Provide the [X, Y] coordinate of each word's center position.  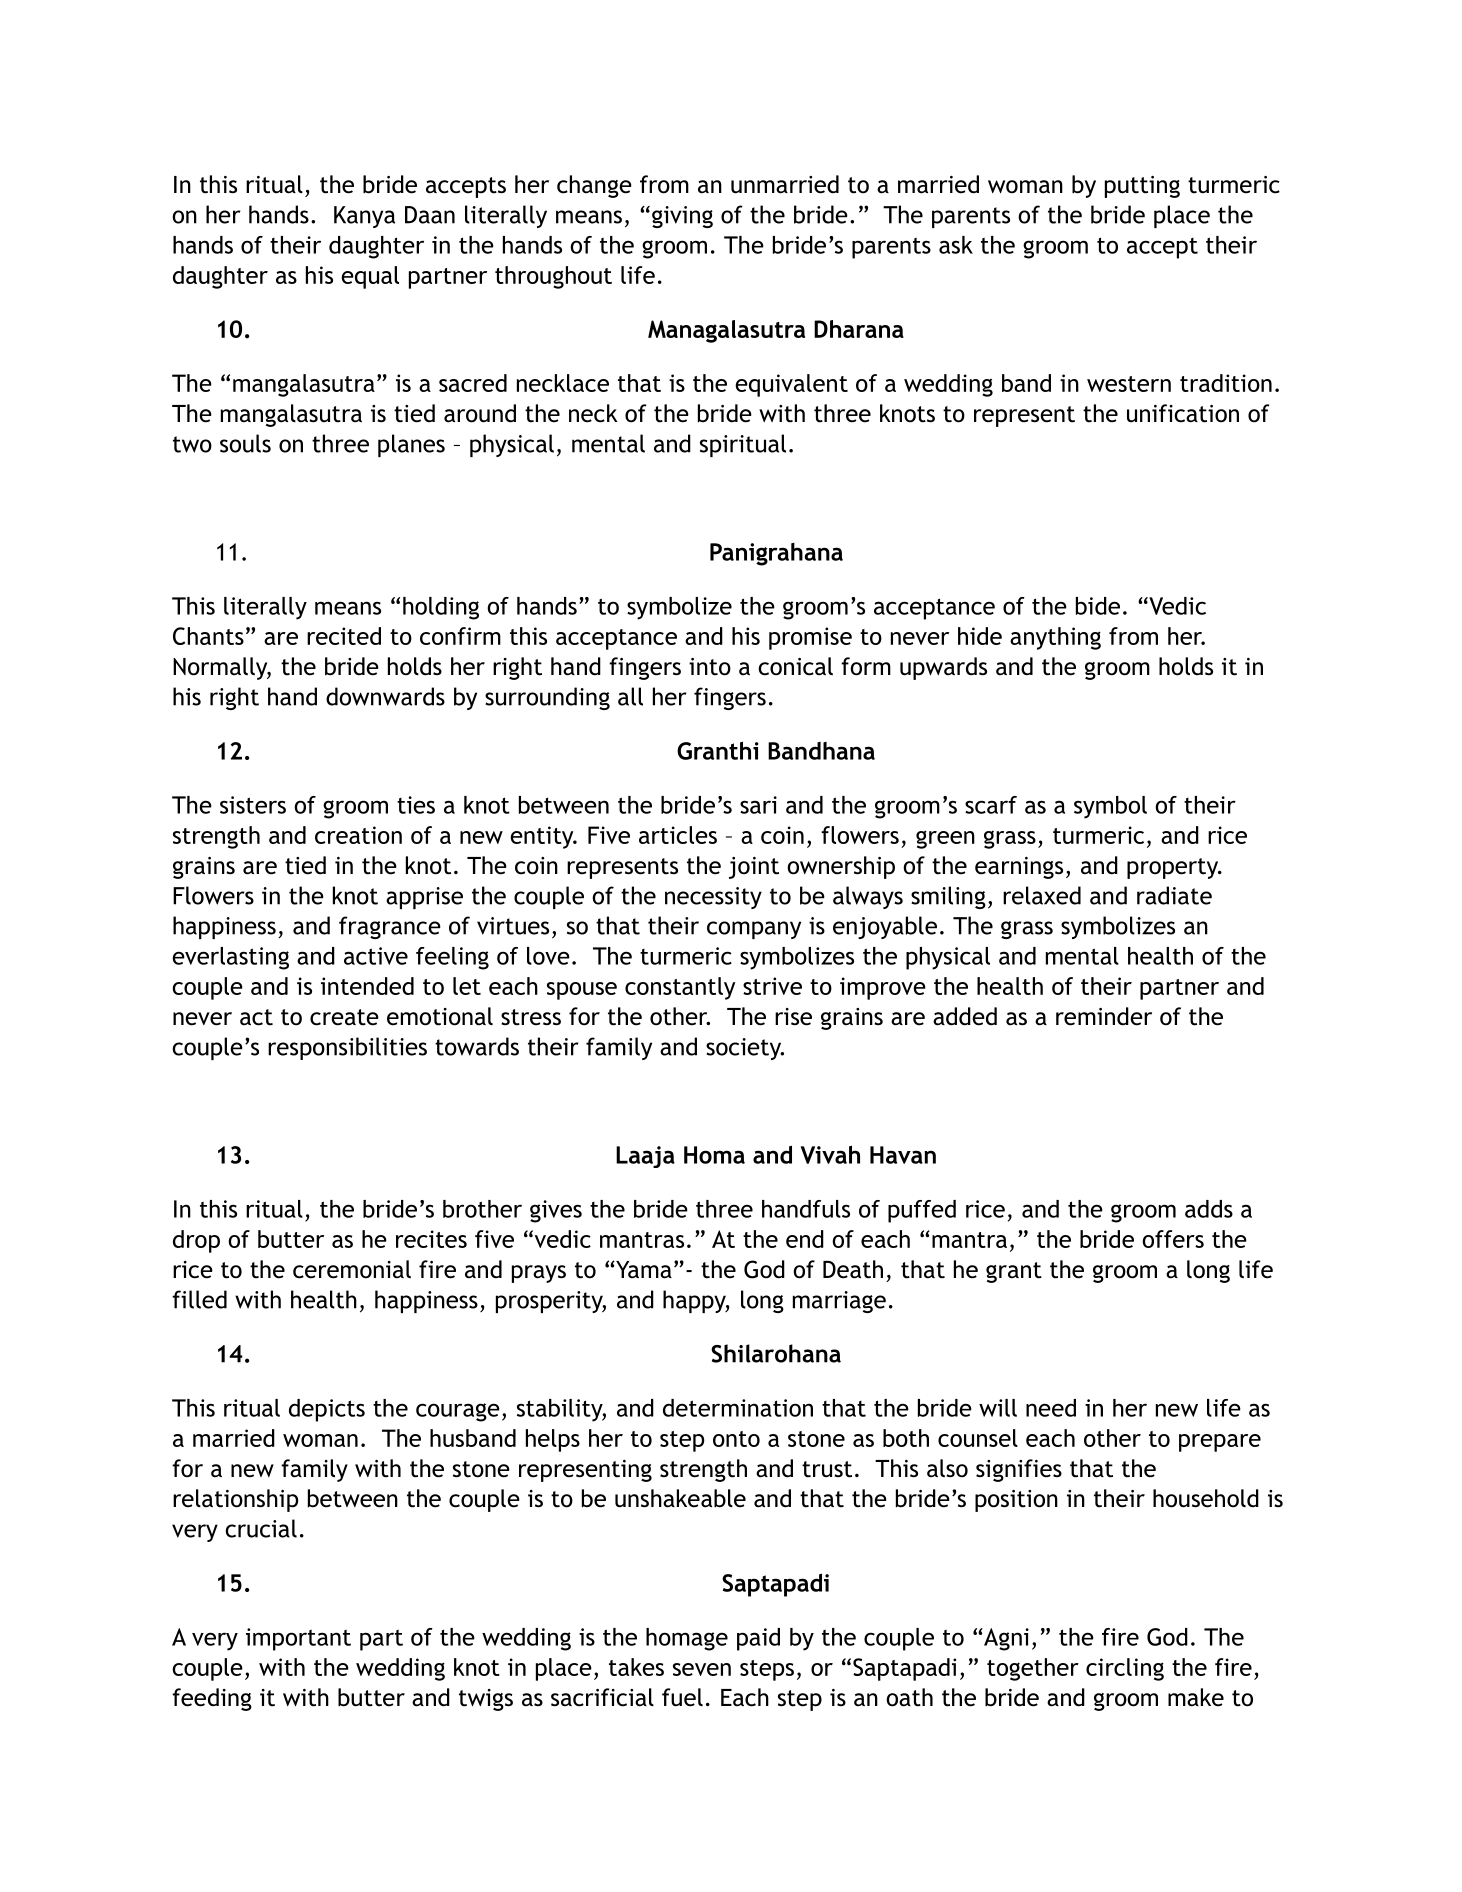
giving [682, 217]
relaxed [1042, 895]
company [754, 930]
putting [1142, 187]
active [376, 956]
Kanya [364, 217]
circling [1125, 1669]
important [298, 1639]
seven [702, 1669]
